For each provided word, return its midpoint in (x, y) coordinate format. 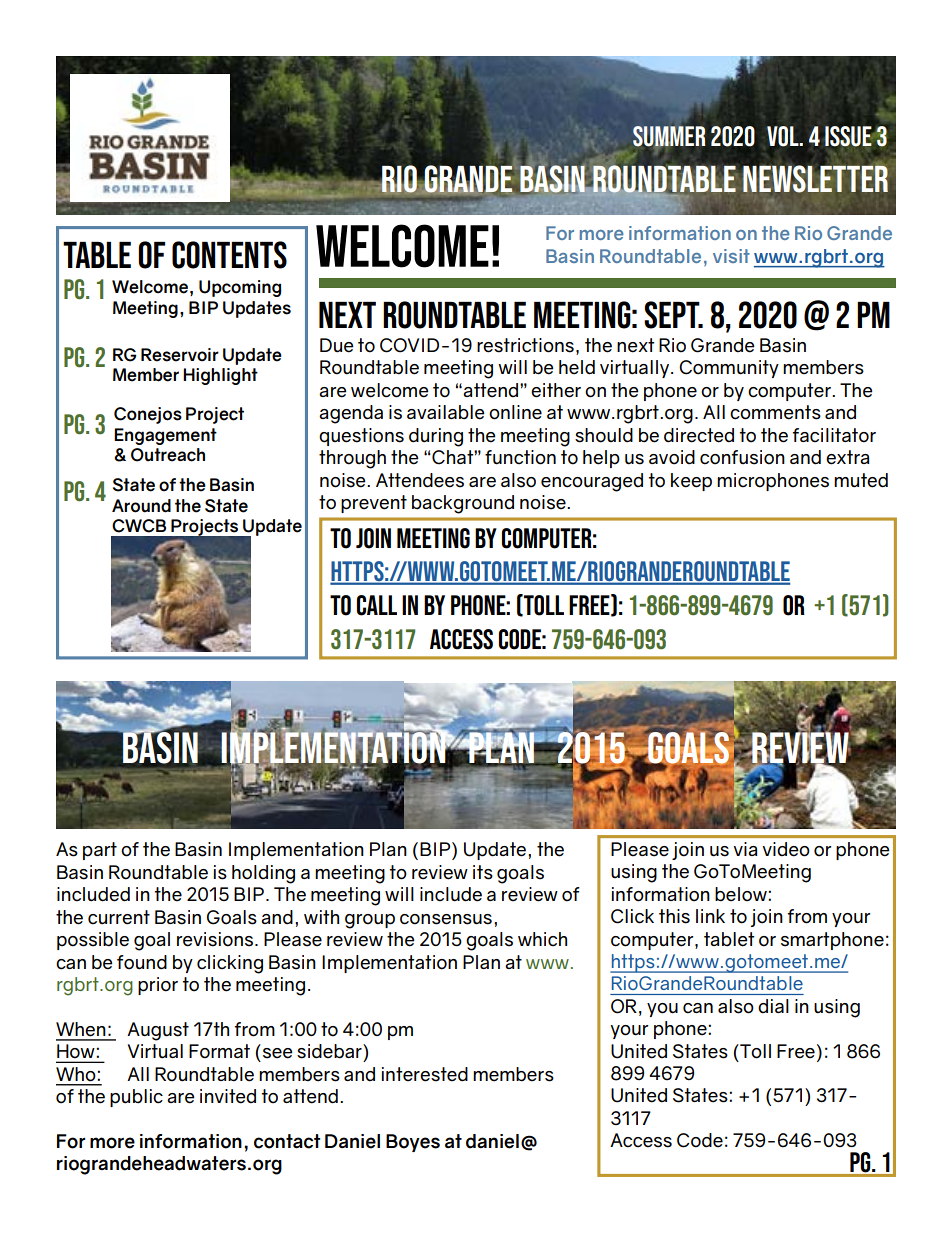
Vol (784, 136)
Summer (669, 137)
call (377, 605)
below (742, 894)
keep (691, 482)
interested (424, 1074)
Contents (229, 255)
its (483, 872)
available (446, 412)
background (463, 504)
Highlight (220, 376)
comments (775, 412)
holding (263, 874)
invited (228, 1096)
